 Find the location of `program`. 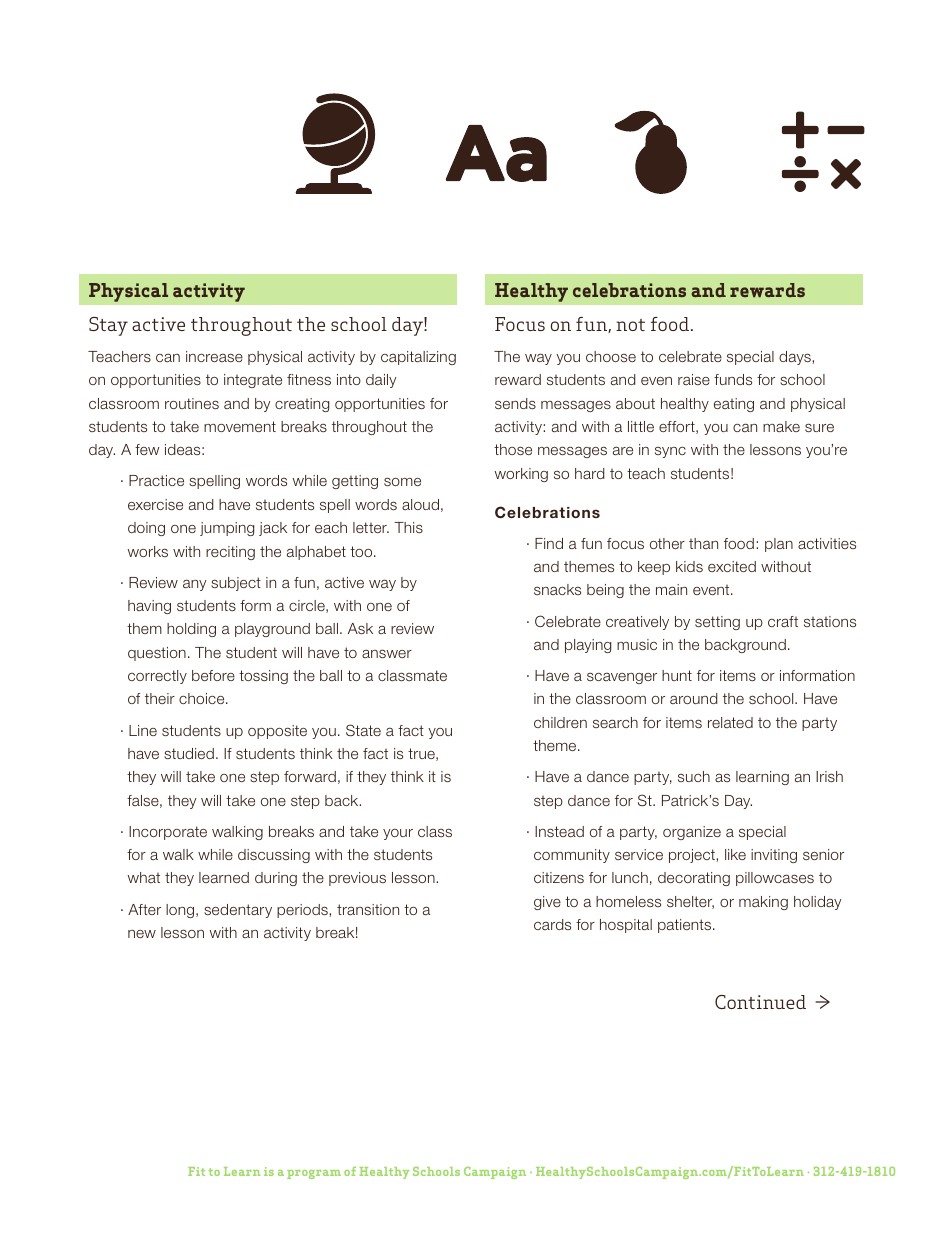

program is located at coordinates (314, 1174).
